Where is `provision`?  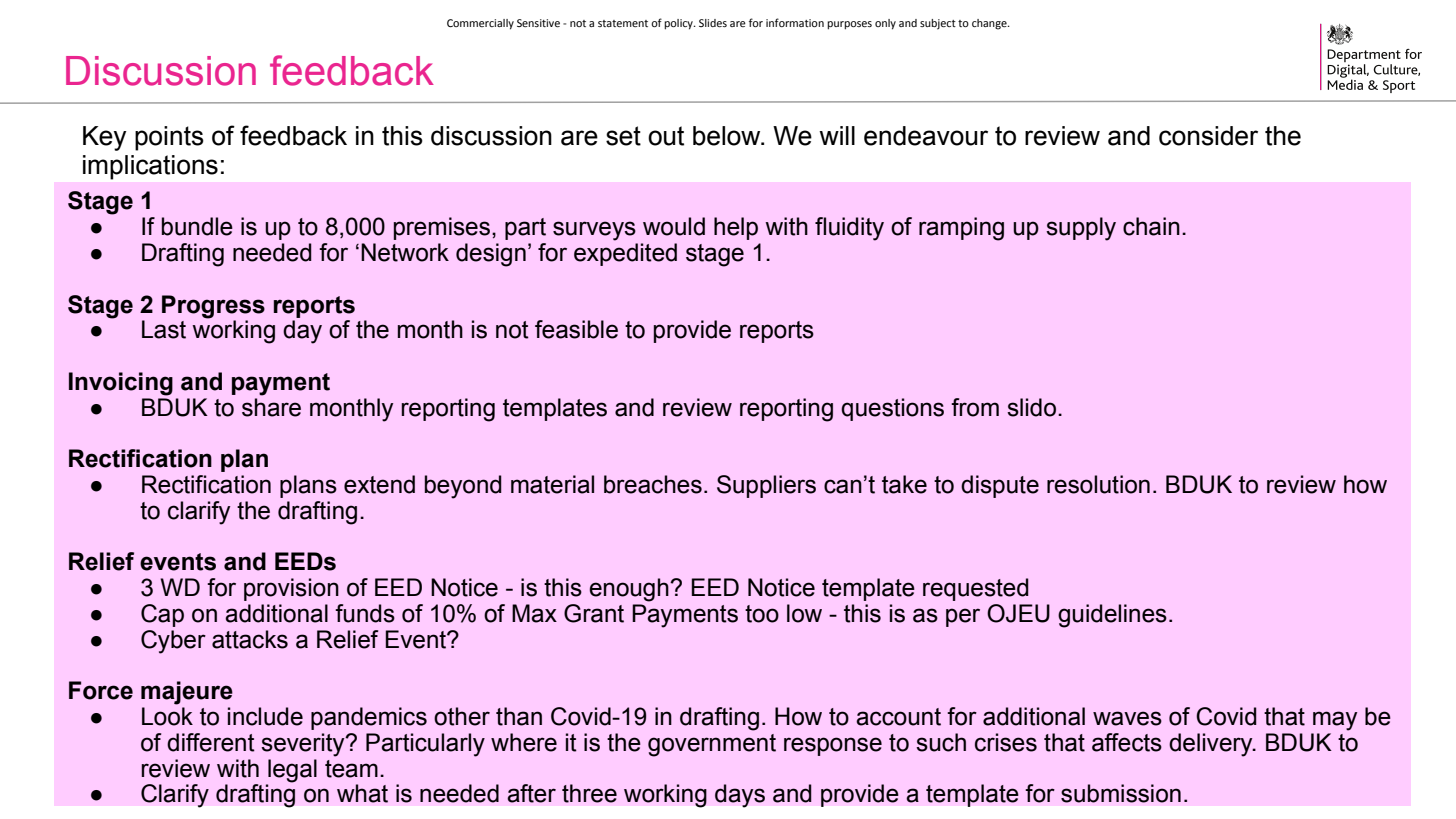 provision is located at coordinates (291, 589).
